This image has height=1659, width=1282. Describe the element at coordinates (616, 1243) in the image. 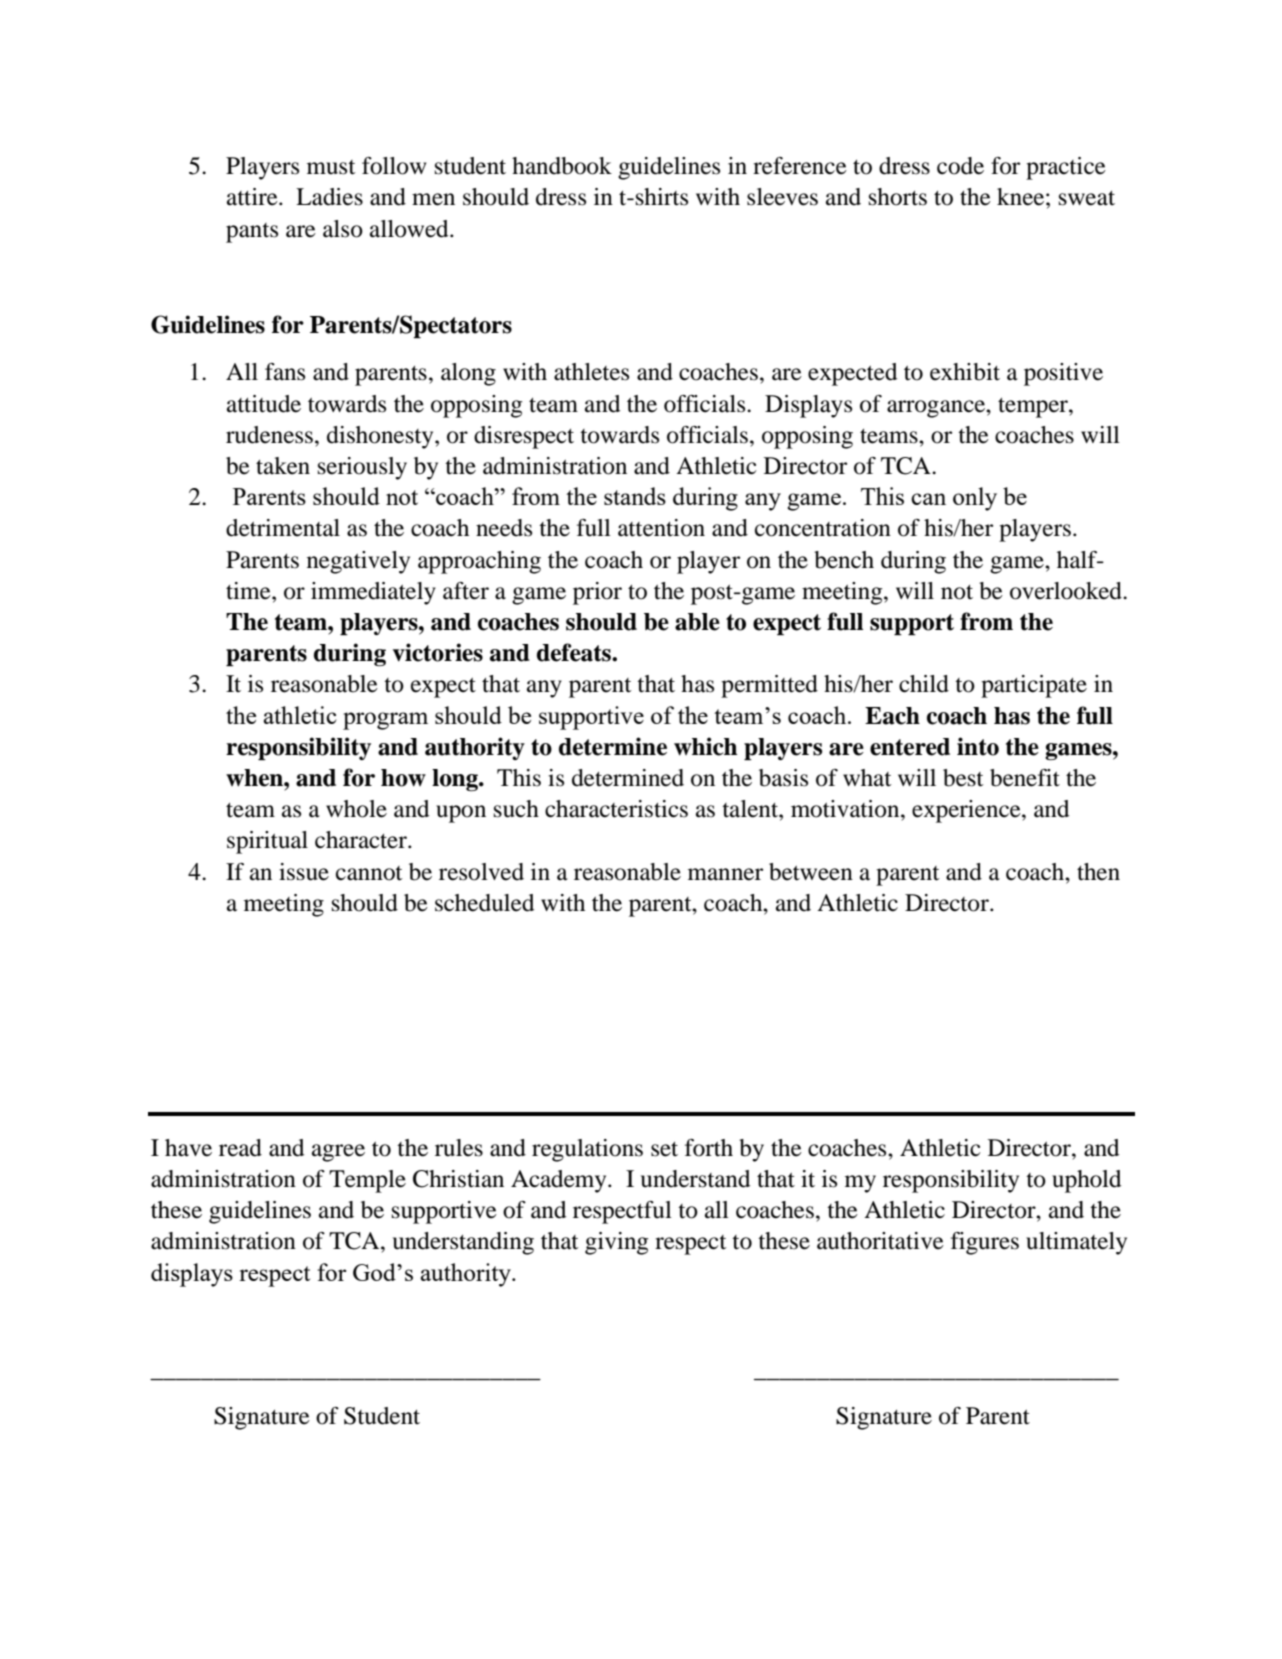

I see `giving` at that location.
